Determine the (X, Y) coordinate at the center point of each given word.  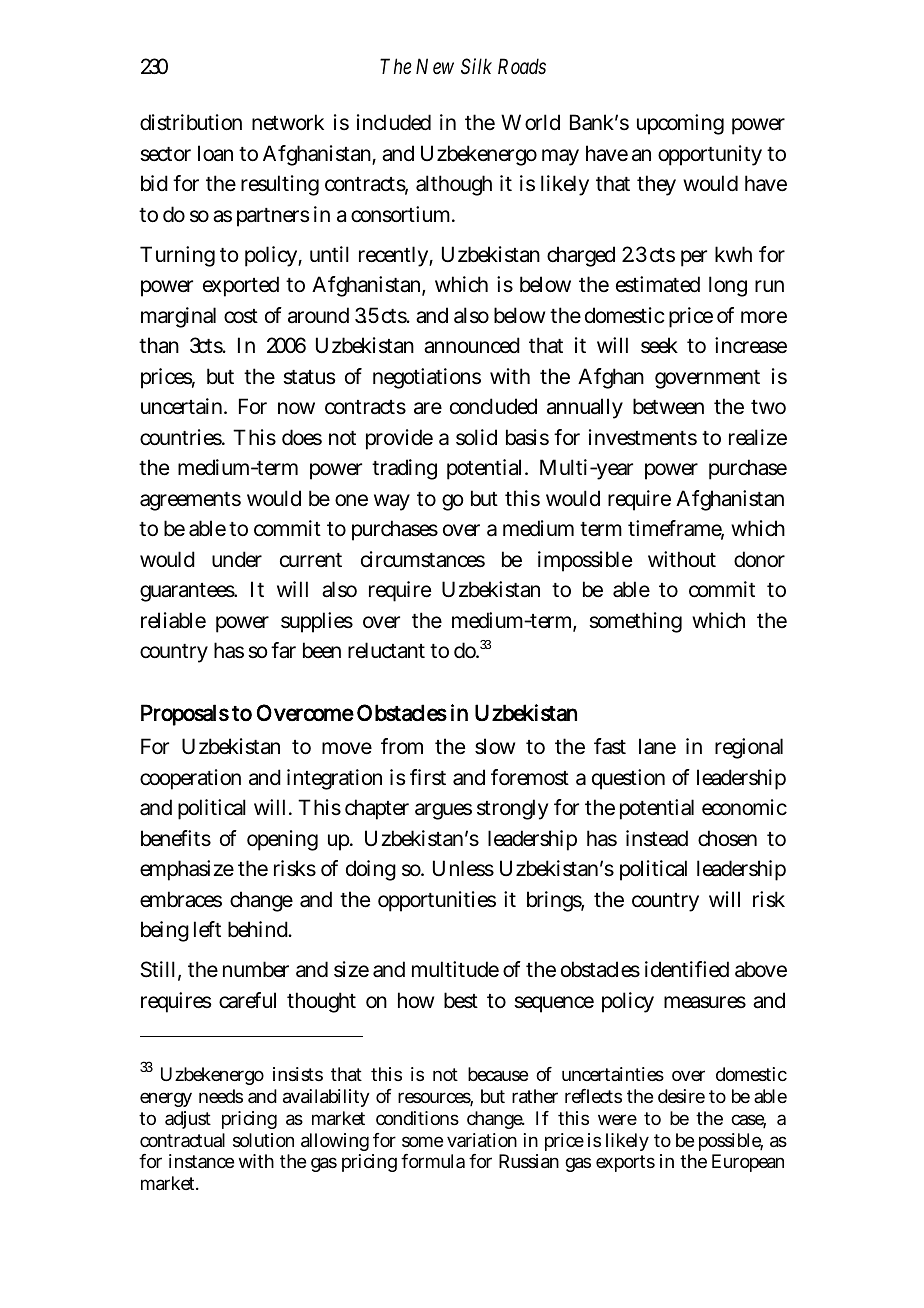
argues (443, 811)
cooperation (190, 779)
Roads (522, 66)
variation (482, 1140)
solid (476, 437)
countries (182, 437)
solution (263, 1140)
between (668, 406)
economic (744, 807)
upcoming (680, 124)
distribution (191, 122)
